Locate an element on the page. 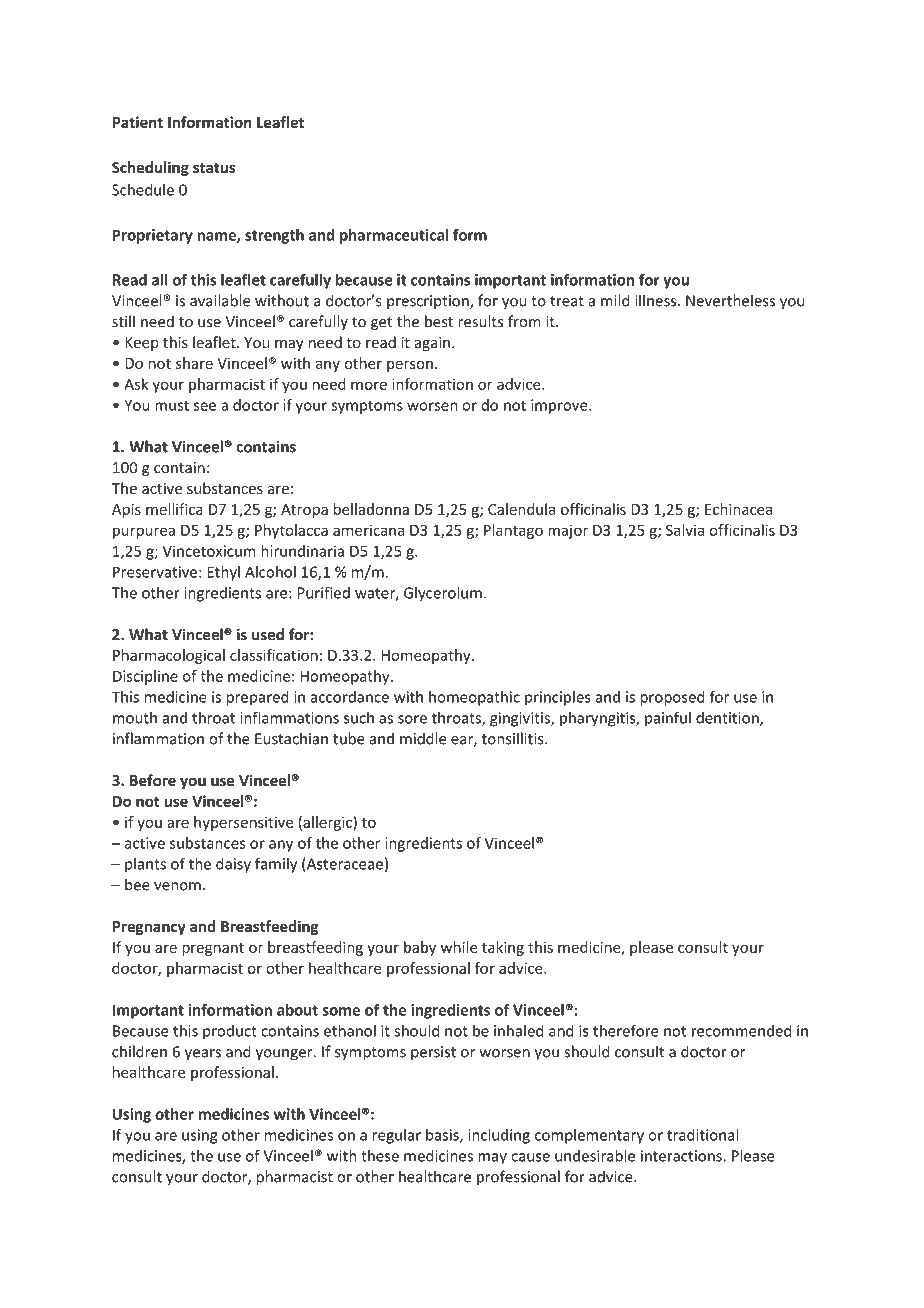  pharmaceutical is located at coordinates (394, 236).
